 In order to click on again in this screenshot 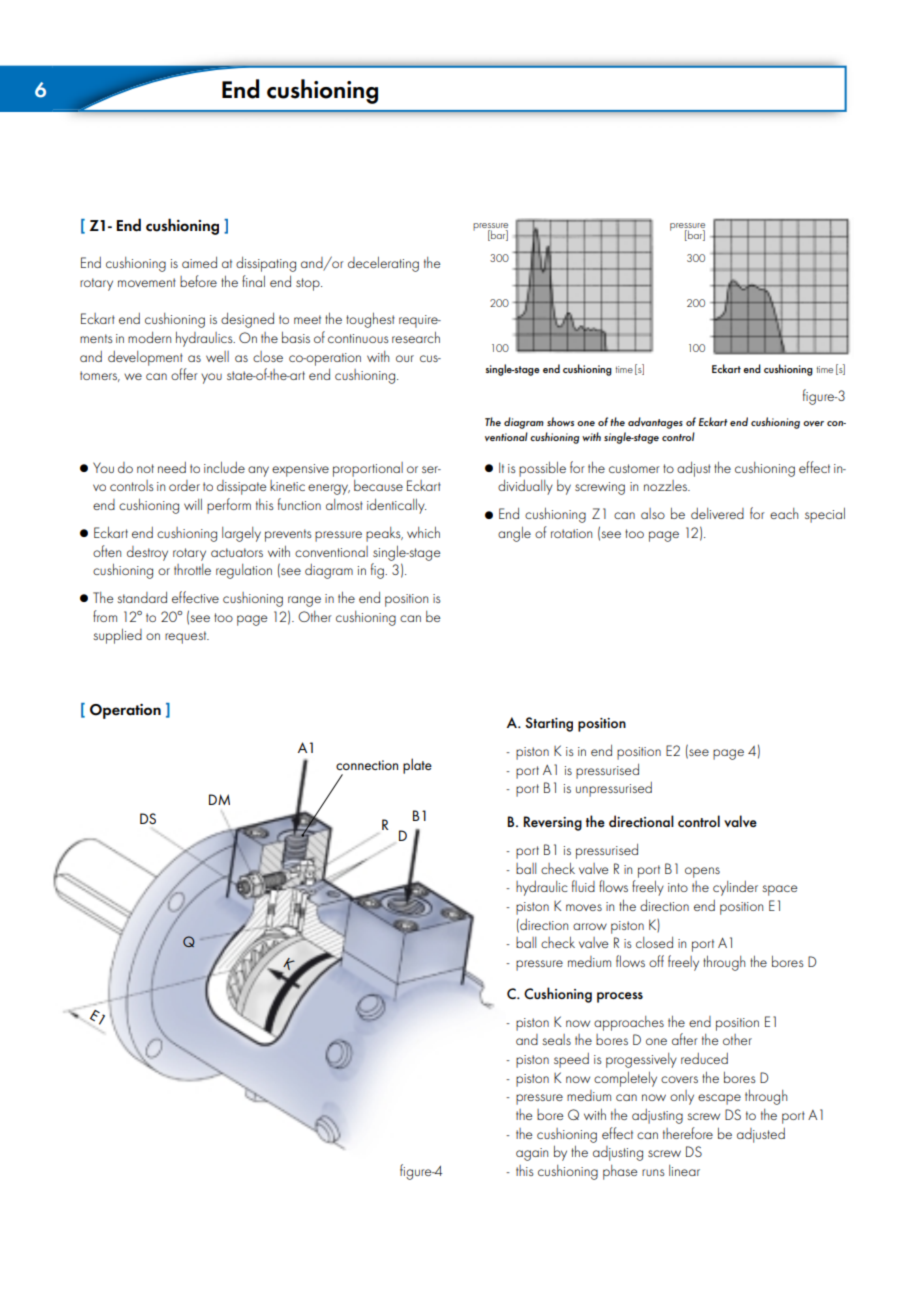, I will do `click(532, 1154)`.
